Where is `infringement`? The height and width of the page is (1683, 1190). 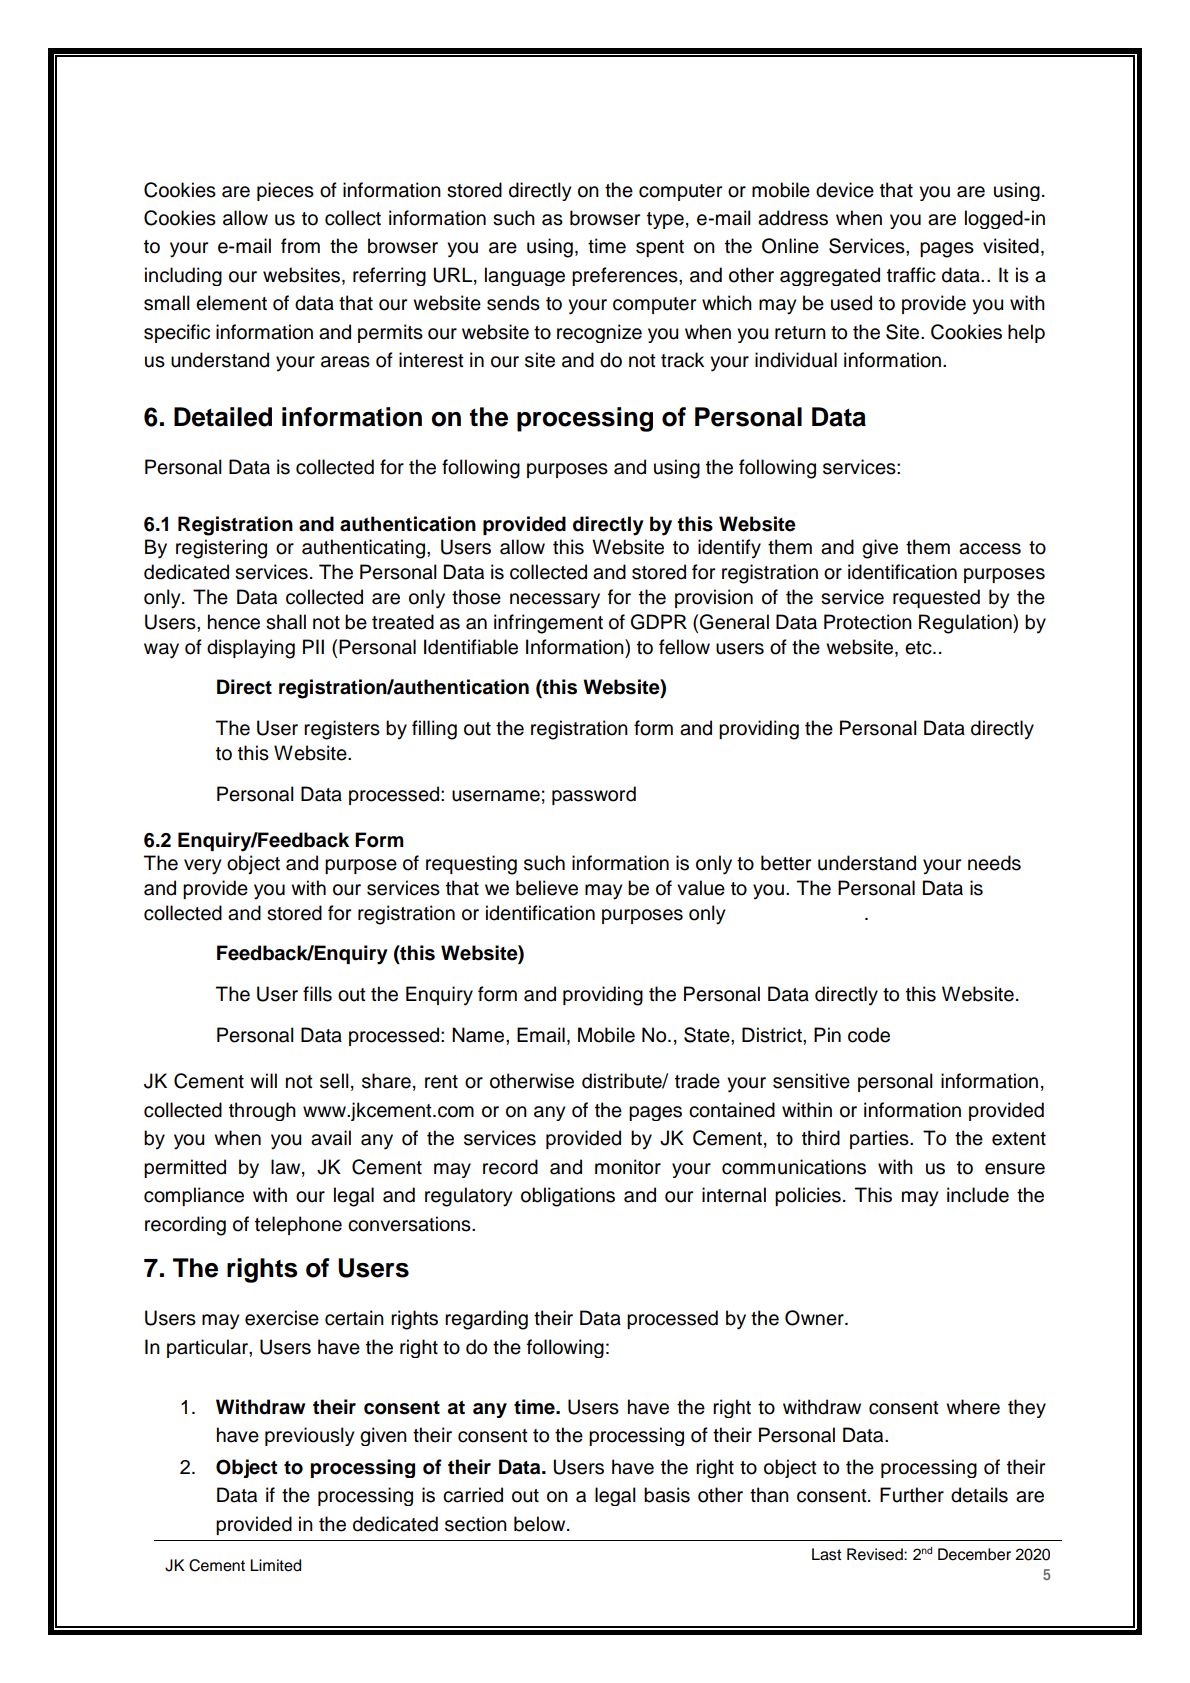
infringement is located at coordinates (548, 624).
